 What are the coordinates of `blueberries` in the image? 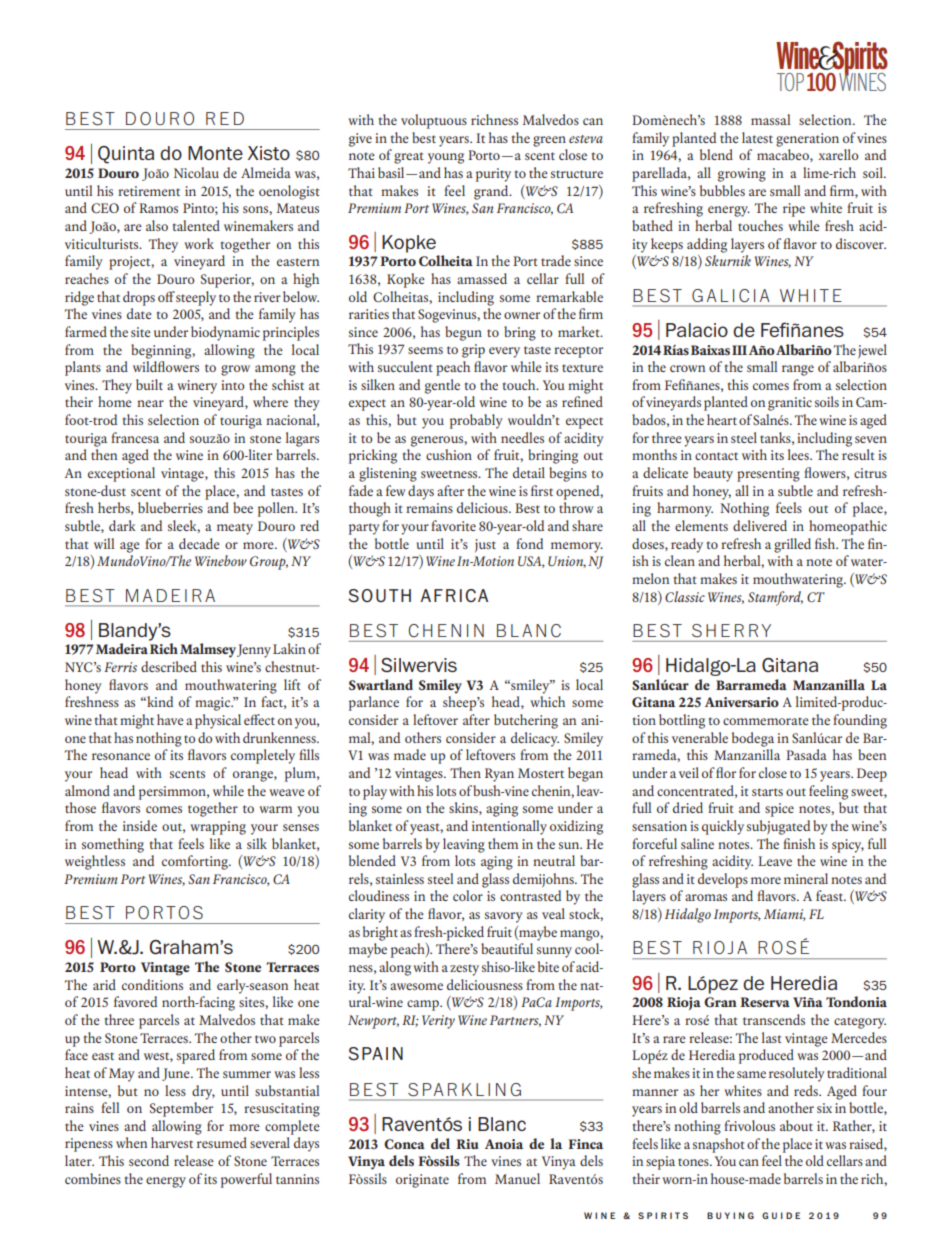 It's located at (170, 507).
